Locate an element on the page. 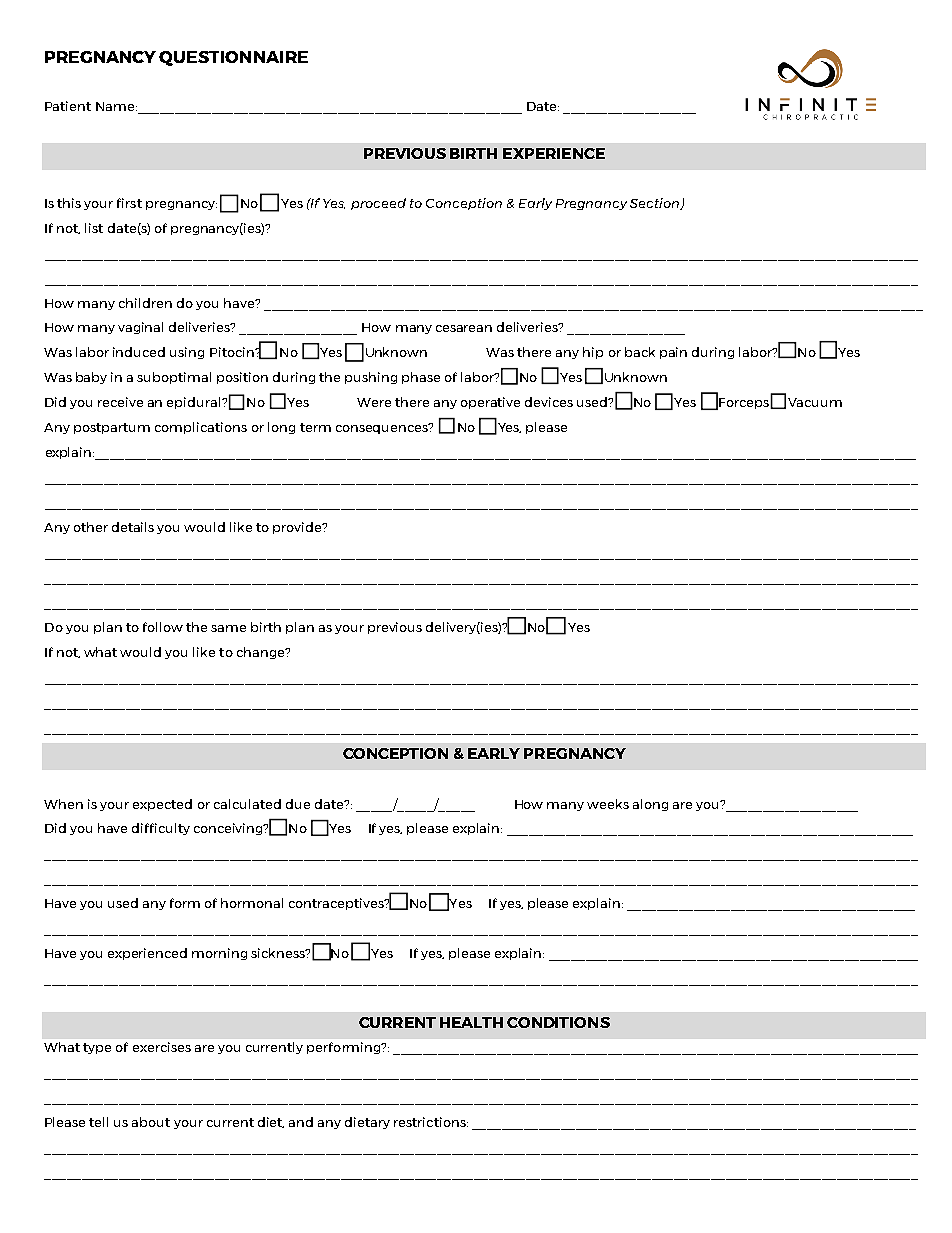  difficulty is located at coordinates (161, 829).
